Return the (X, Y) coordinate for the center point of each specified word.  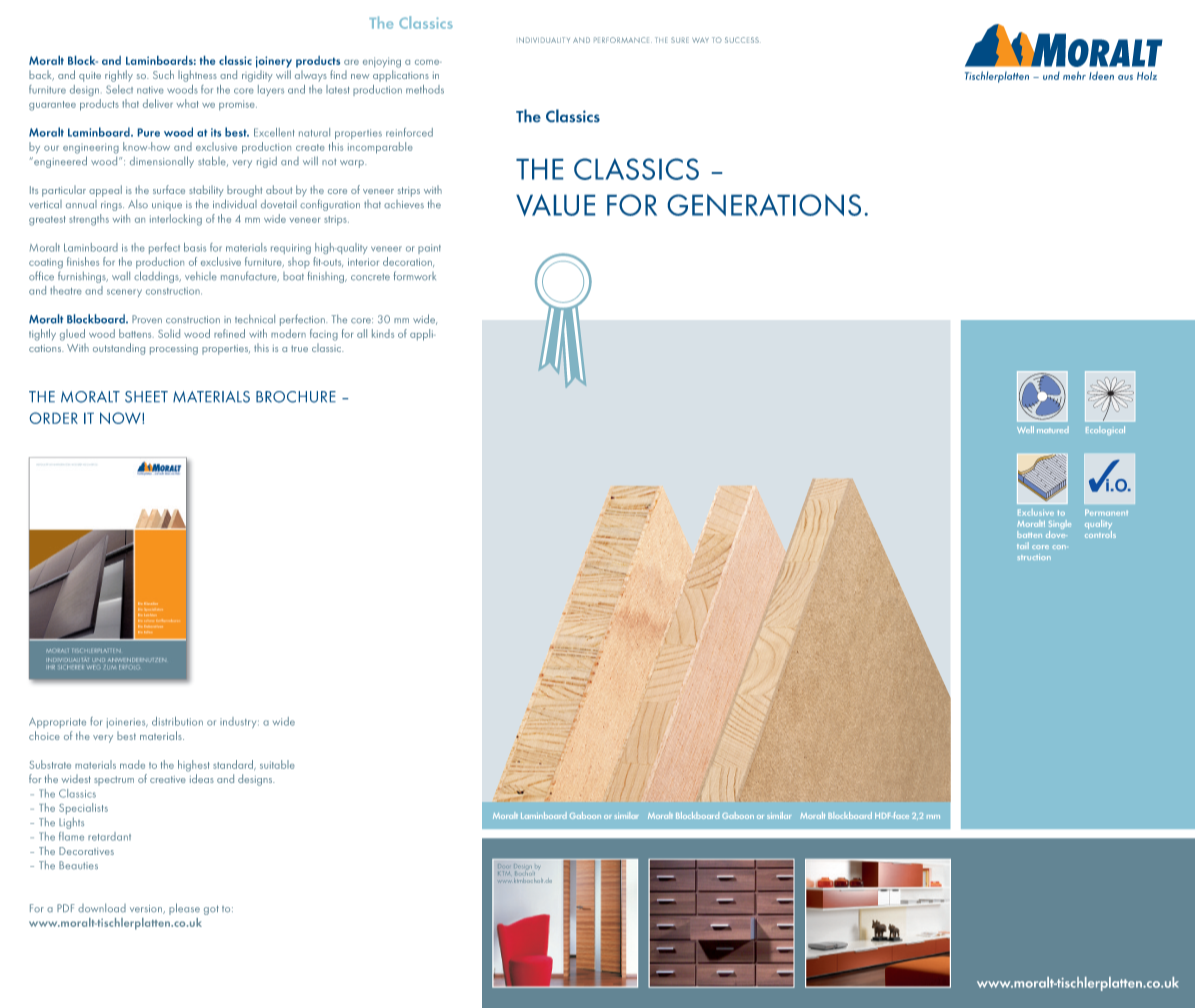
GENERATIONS (764, 205)
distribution (177, 721)
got (211, 910)
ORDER (54, 418)
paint (429, 249)
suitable (277, 764)
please (184, 909)
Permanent (1106, 512)
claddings (157, 277)
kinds (383, 333)
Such (163, 74)
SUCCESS (742, 40)
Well (1025, 429)
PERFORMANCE (623, 40)
